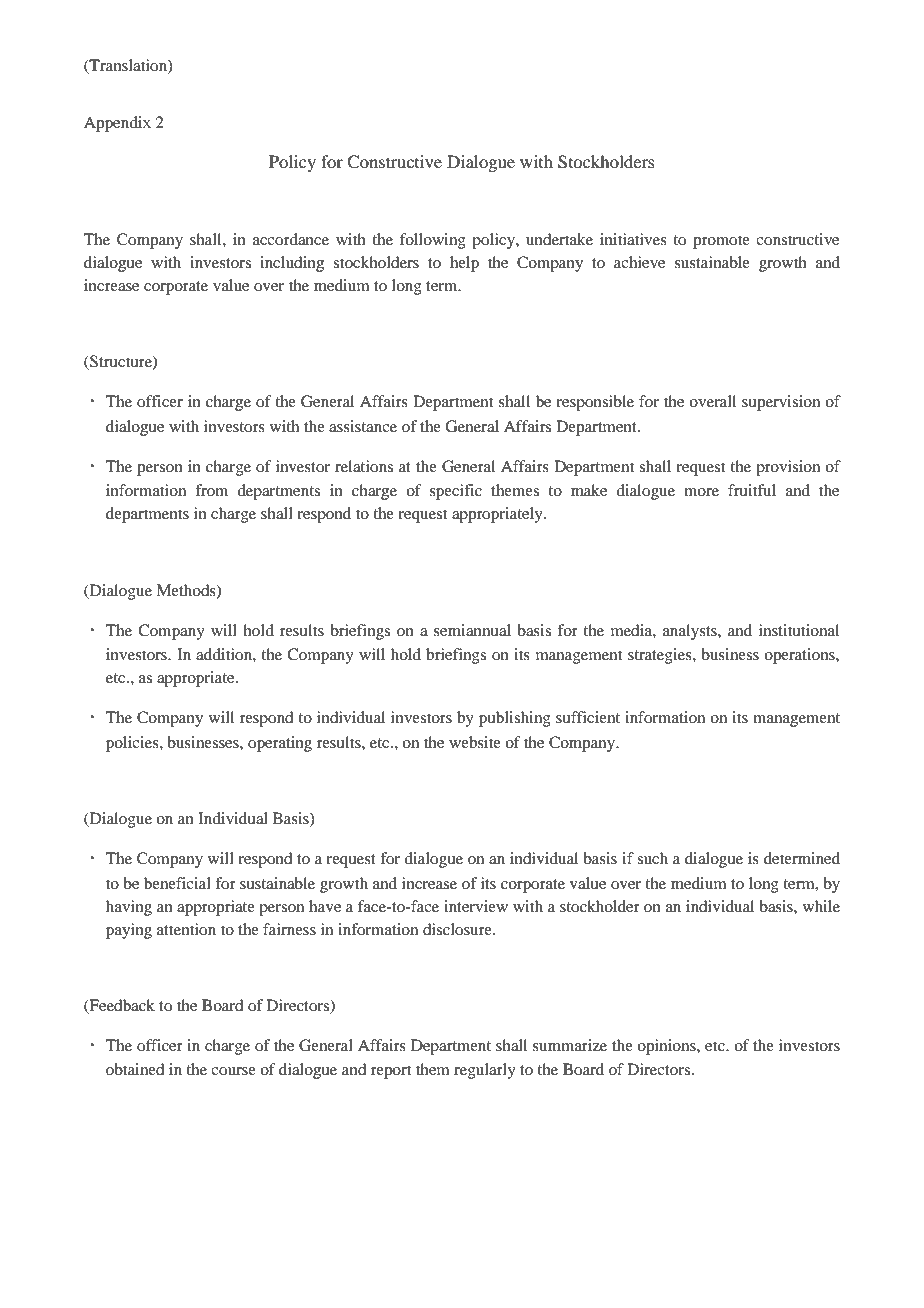  What do you see at coordinates (800, 656) in the screenshot?
I see `operations` at bounding box center [800, 656].
